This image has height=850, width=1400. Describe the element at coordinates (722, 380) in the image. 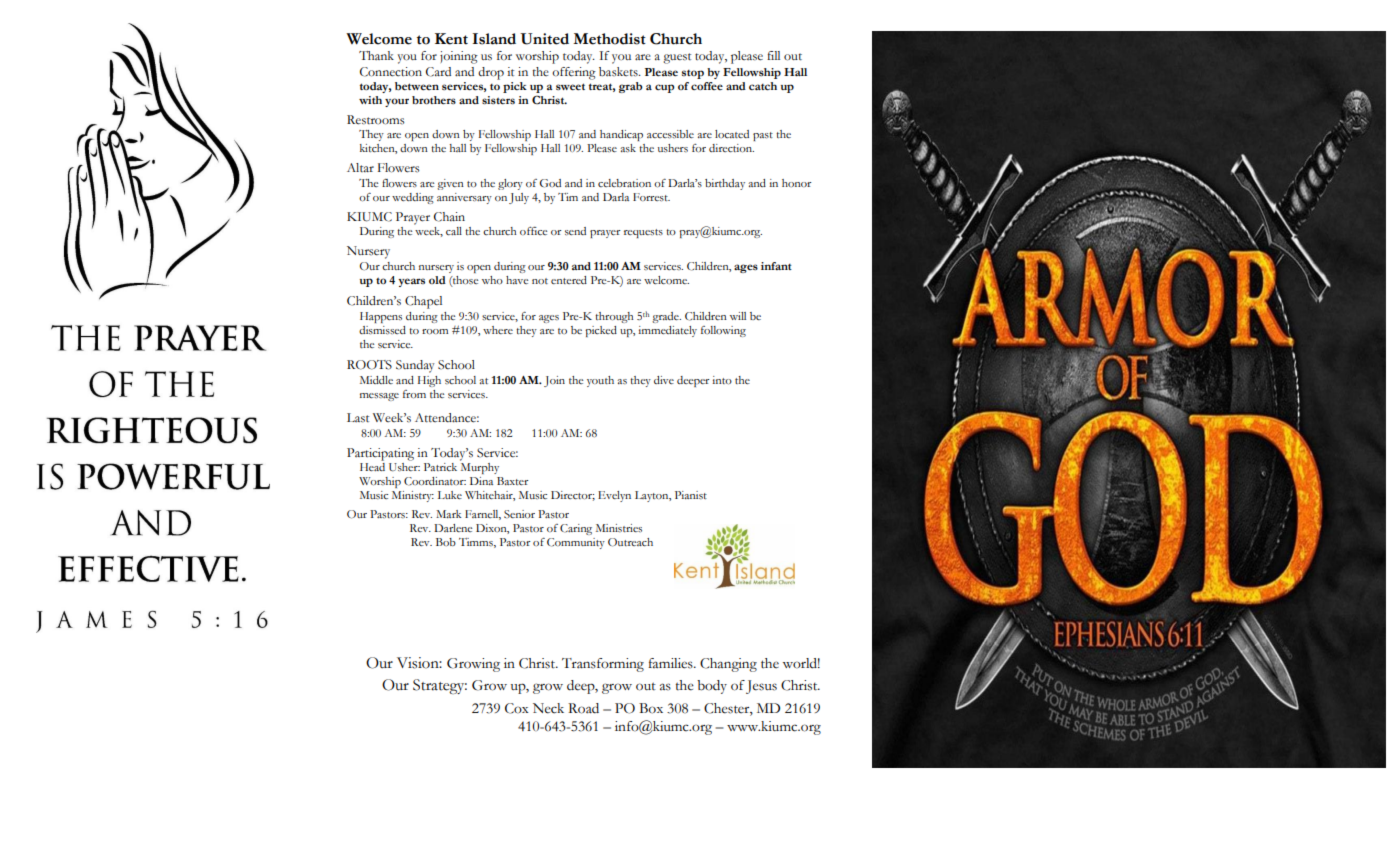

I see `into` at that location.
